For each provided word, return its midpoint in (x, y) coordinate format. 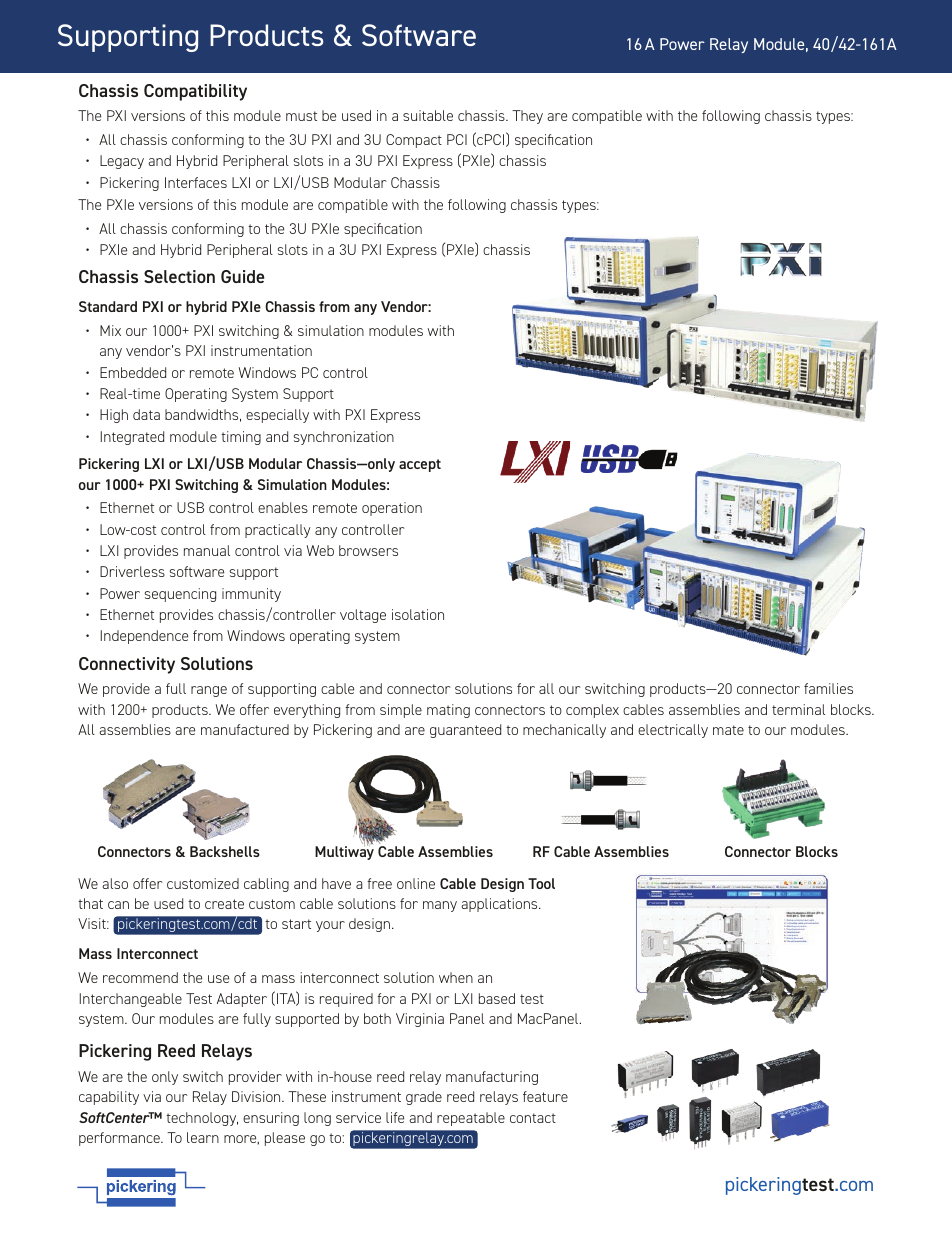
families (828, 688)
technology (202, 1119)
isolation (418, 614)
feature (545, 1096)
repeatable (471, 1119)
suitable (428, 115)
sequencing (180, 595)
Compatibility (195, 92)
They (527, 117)
